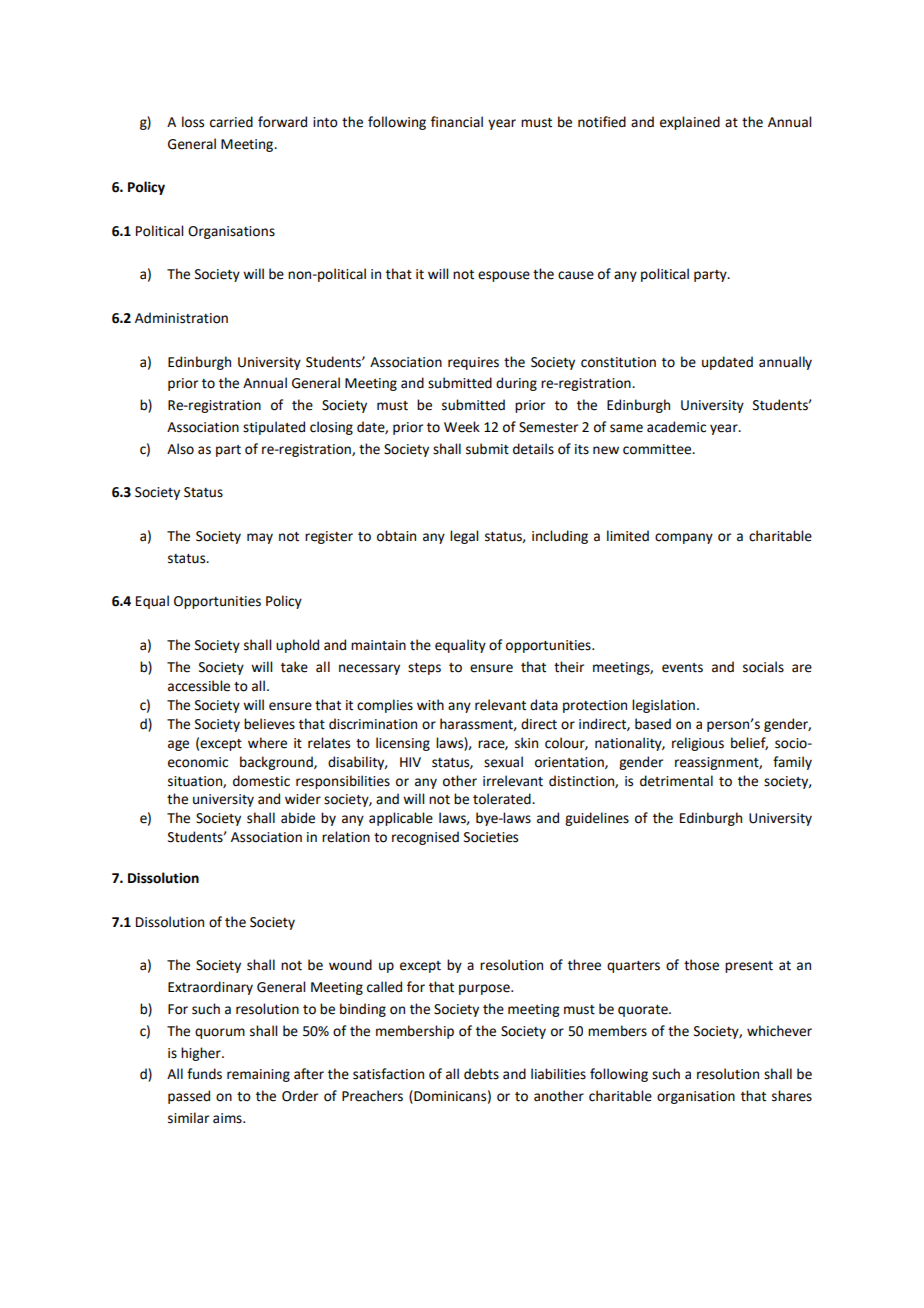  What do you see at coordinates (618, 362) in the screenshot?
I see `constitution` at bounding box center [618, 362].
